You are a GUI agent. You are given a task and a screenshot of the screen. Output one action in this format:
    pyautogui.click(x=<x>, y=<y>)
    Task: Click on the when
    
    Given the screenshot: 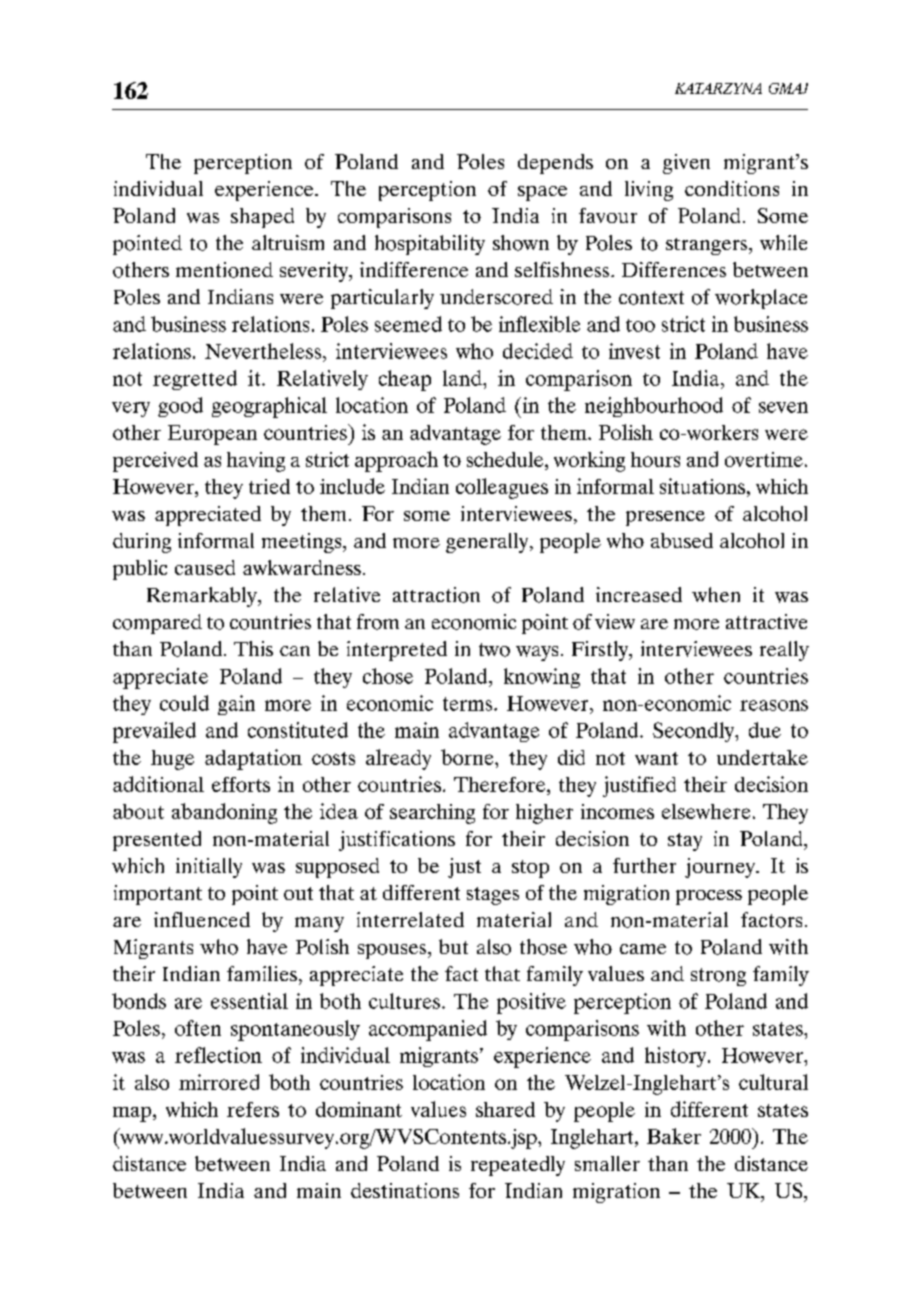 What is the action you would take?
    pyautogui.click(x=716, y=594)
